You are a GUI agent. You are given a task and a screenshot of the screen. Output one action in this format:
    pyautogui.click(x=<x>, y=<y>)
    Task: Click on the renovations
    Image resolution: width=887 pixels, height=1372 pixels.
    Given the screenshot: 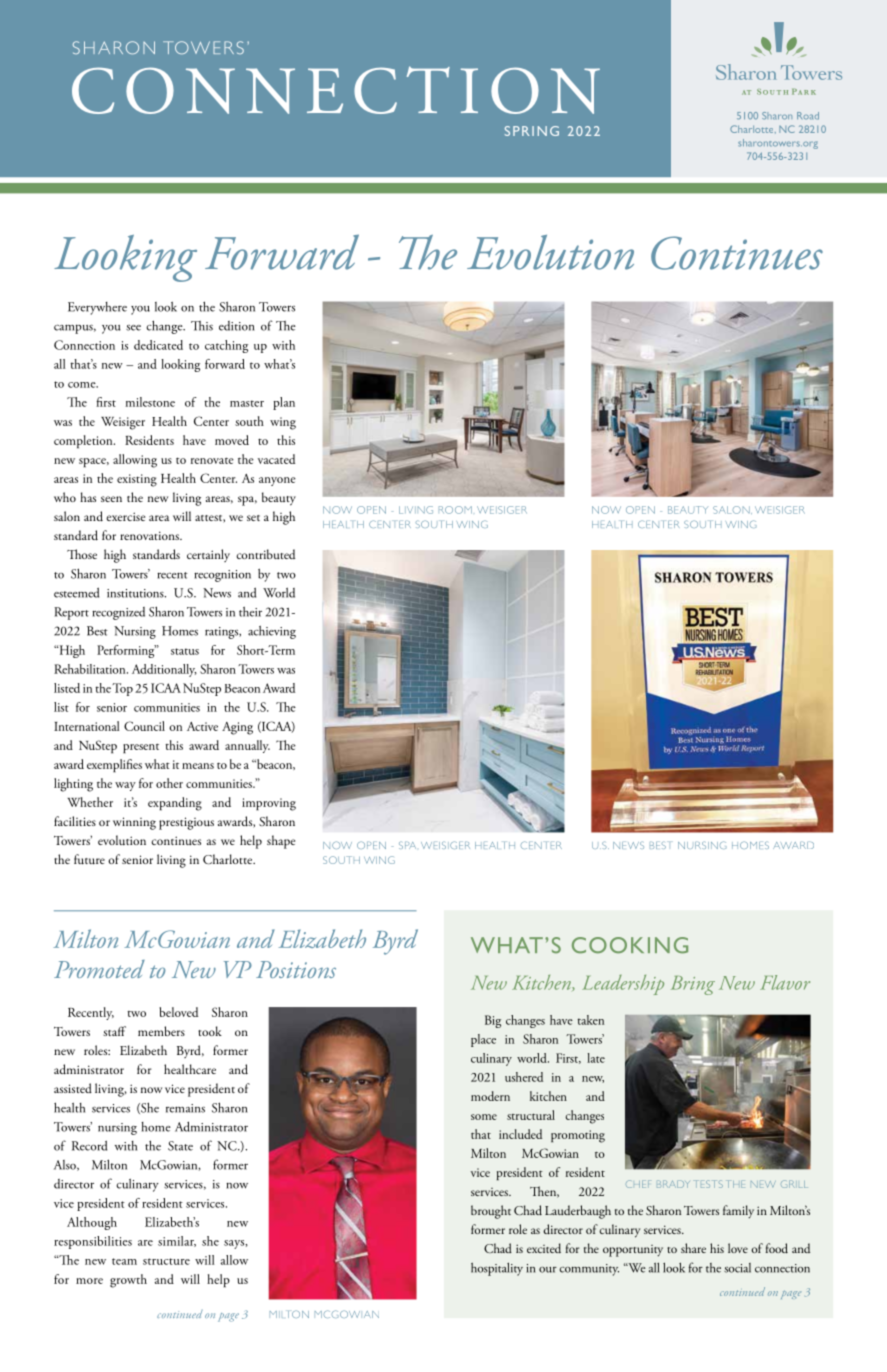 What is the action you would take?
    pyautogui.click(x=150, y=535)
